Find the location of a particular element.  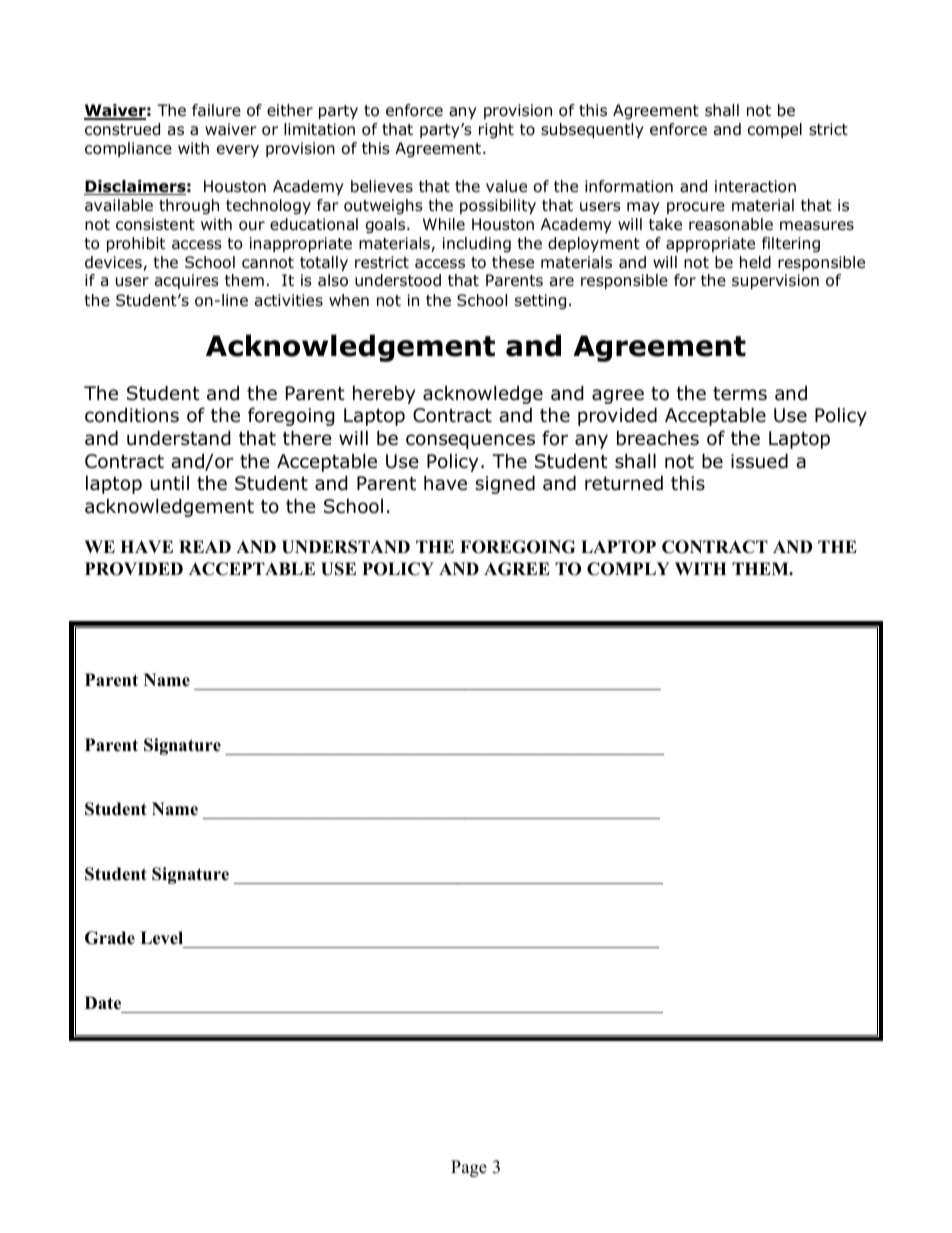

conditions is located at coordinates (132, 415).
